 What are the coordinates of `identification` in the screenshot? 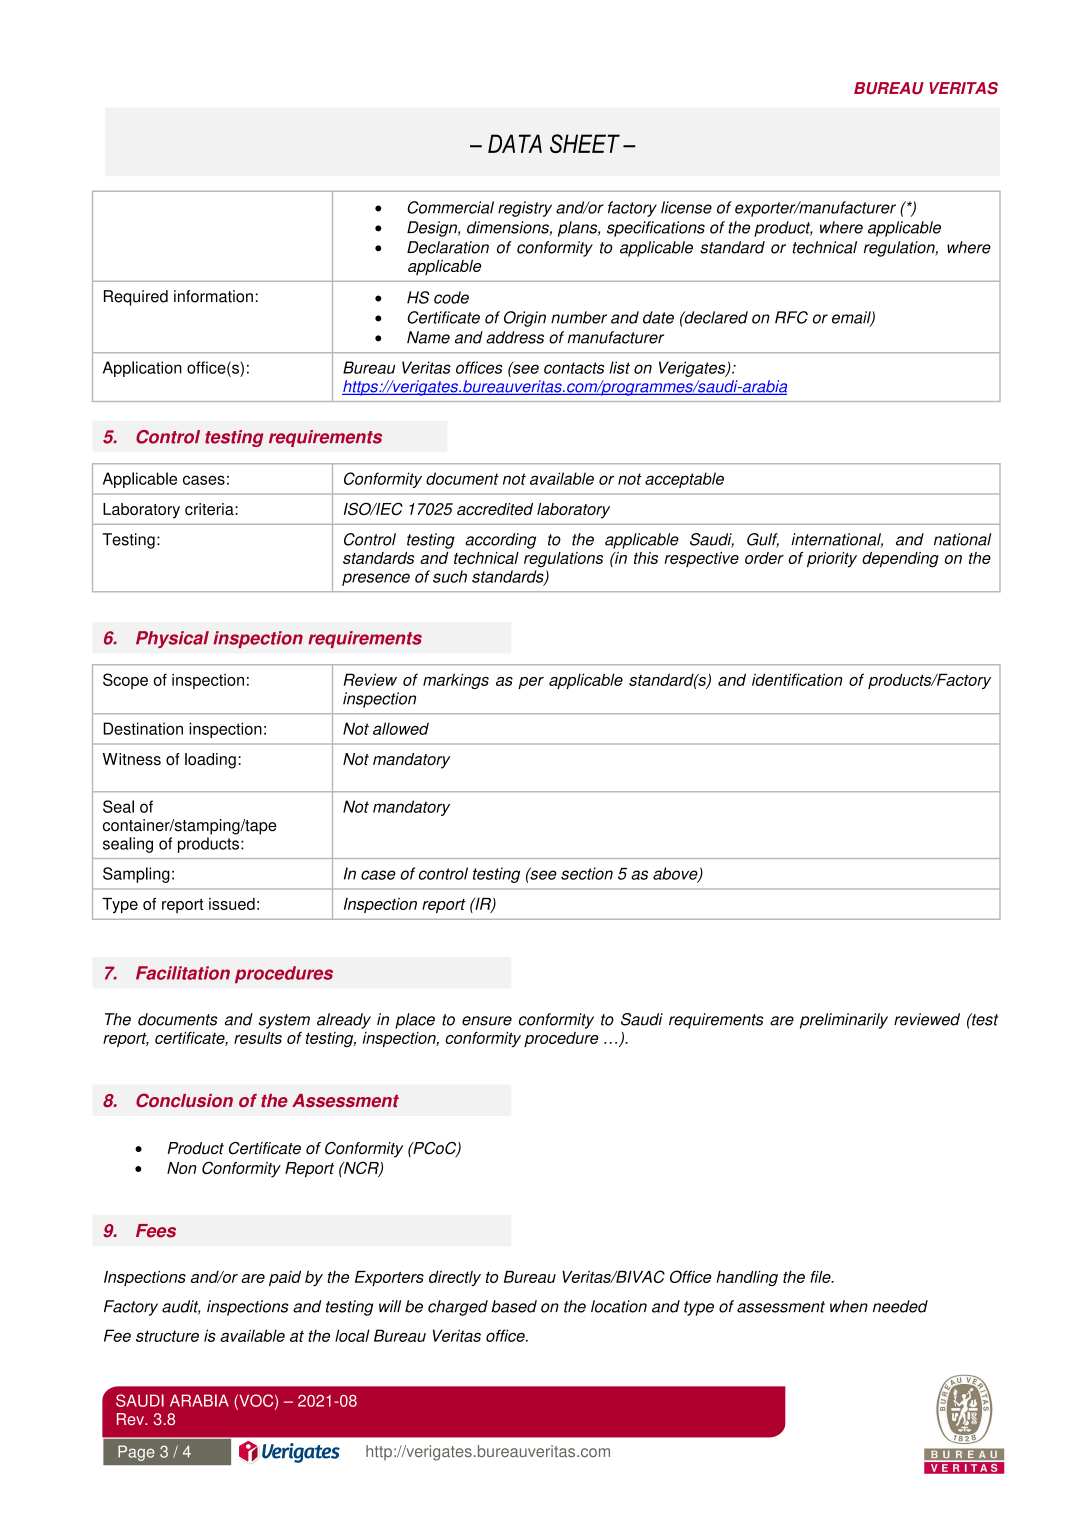 It's located at (797, 679).
